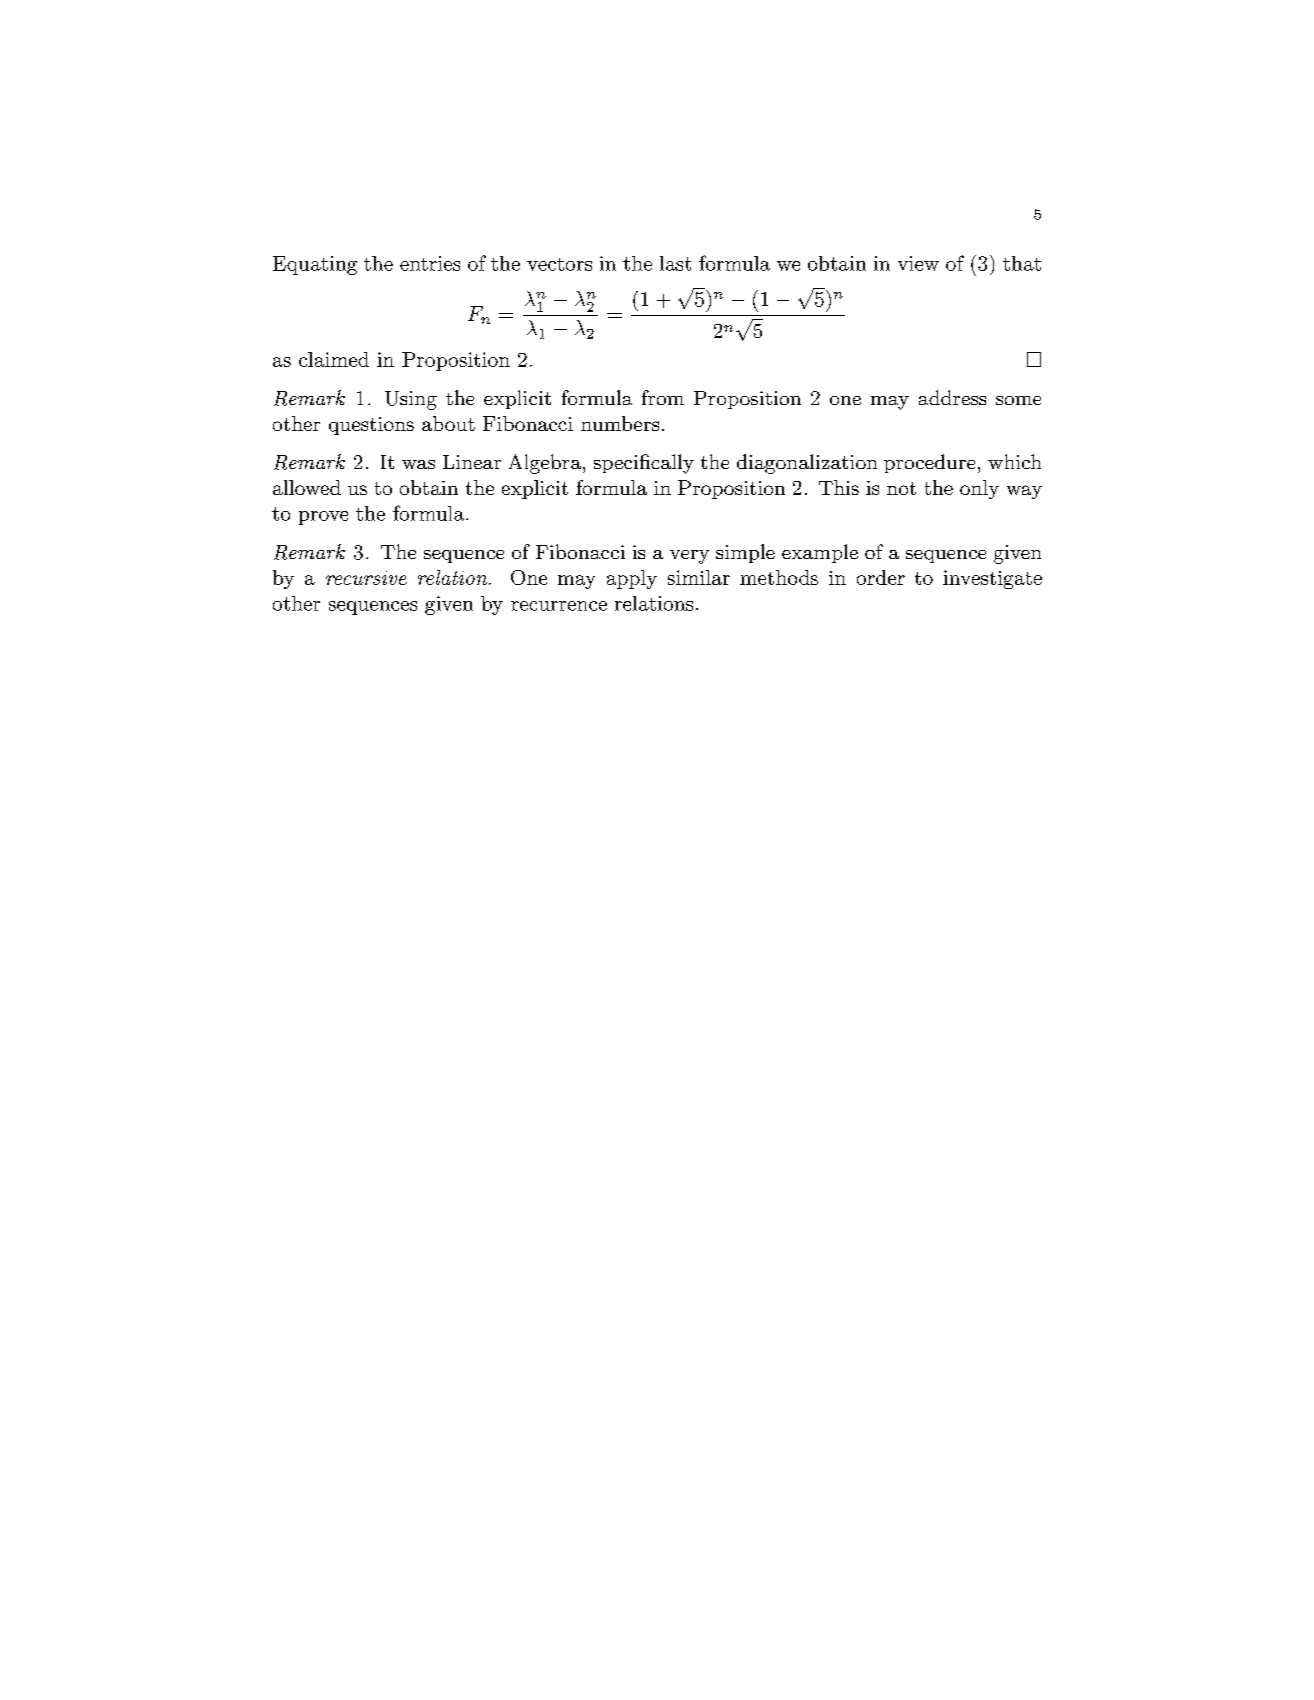 Image resolution: width=1314 pixels, height=1700 pixels. I want to click on entries, so click(430, 263).
